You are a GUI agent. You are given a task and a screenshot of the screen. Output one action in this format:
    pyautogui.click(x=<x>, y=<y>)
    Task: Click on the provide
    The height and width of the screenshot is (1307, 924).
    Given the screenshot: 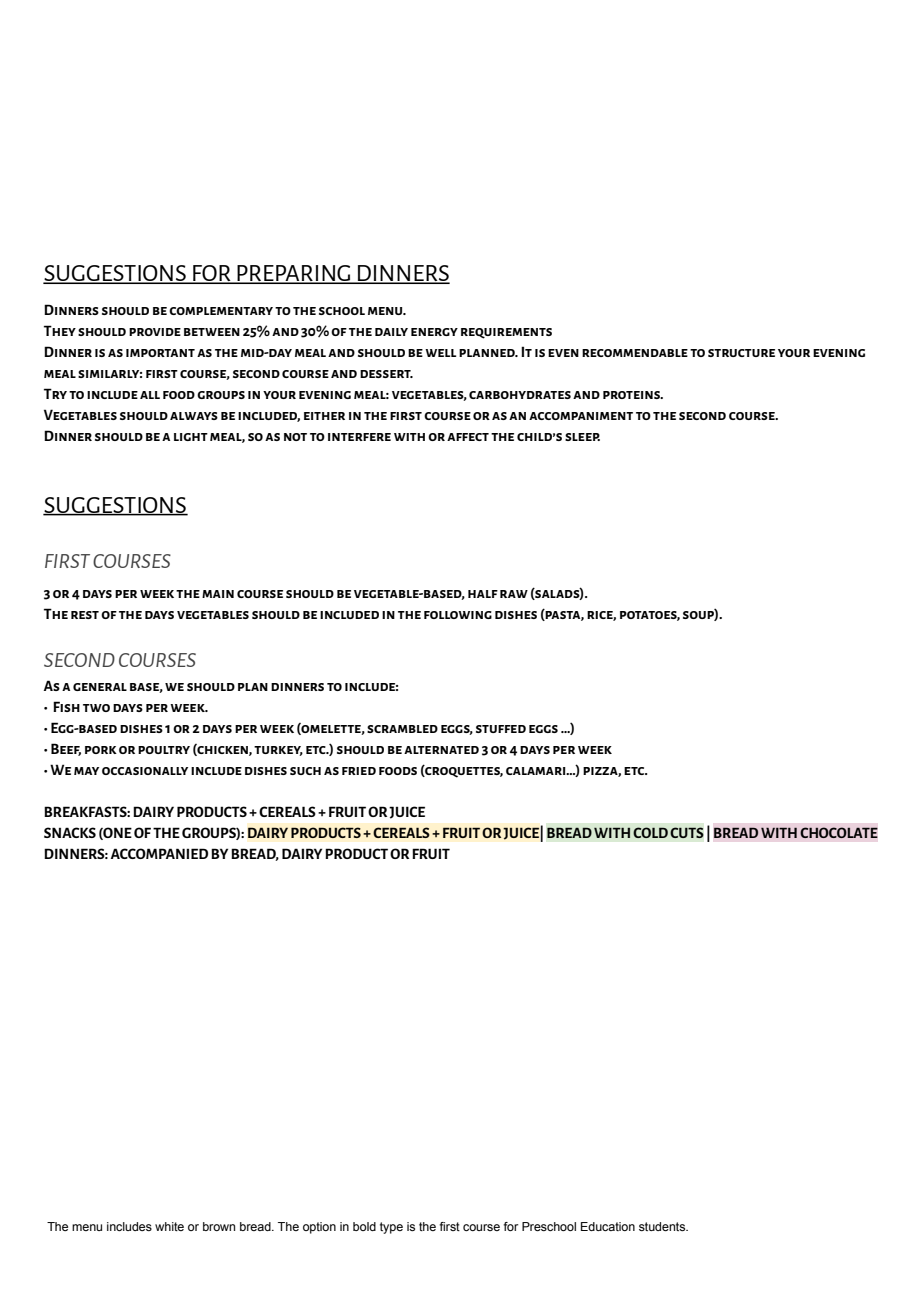 What is the action you would take?
    pyautogui.click(x=155, y=332)
